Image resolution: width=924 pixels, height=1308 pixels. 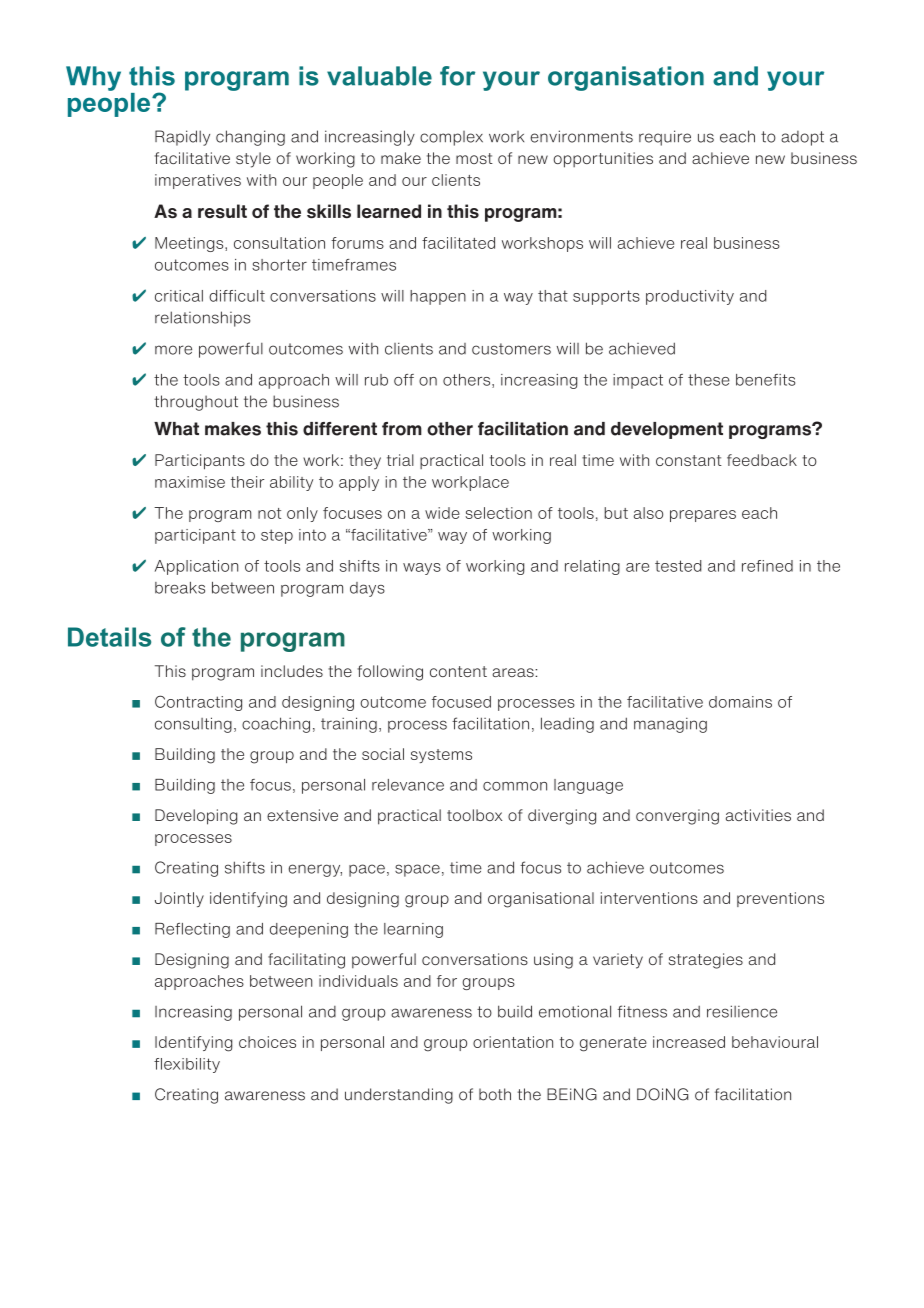 I want to click on flexibility, so click(x=187, y=1065).
